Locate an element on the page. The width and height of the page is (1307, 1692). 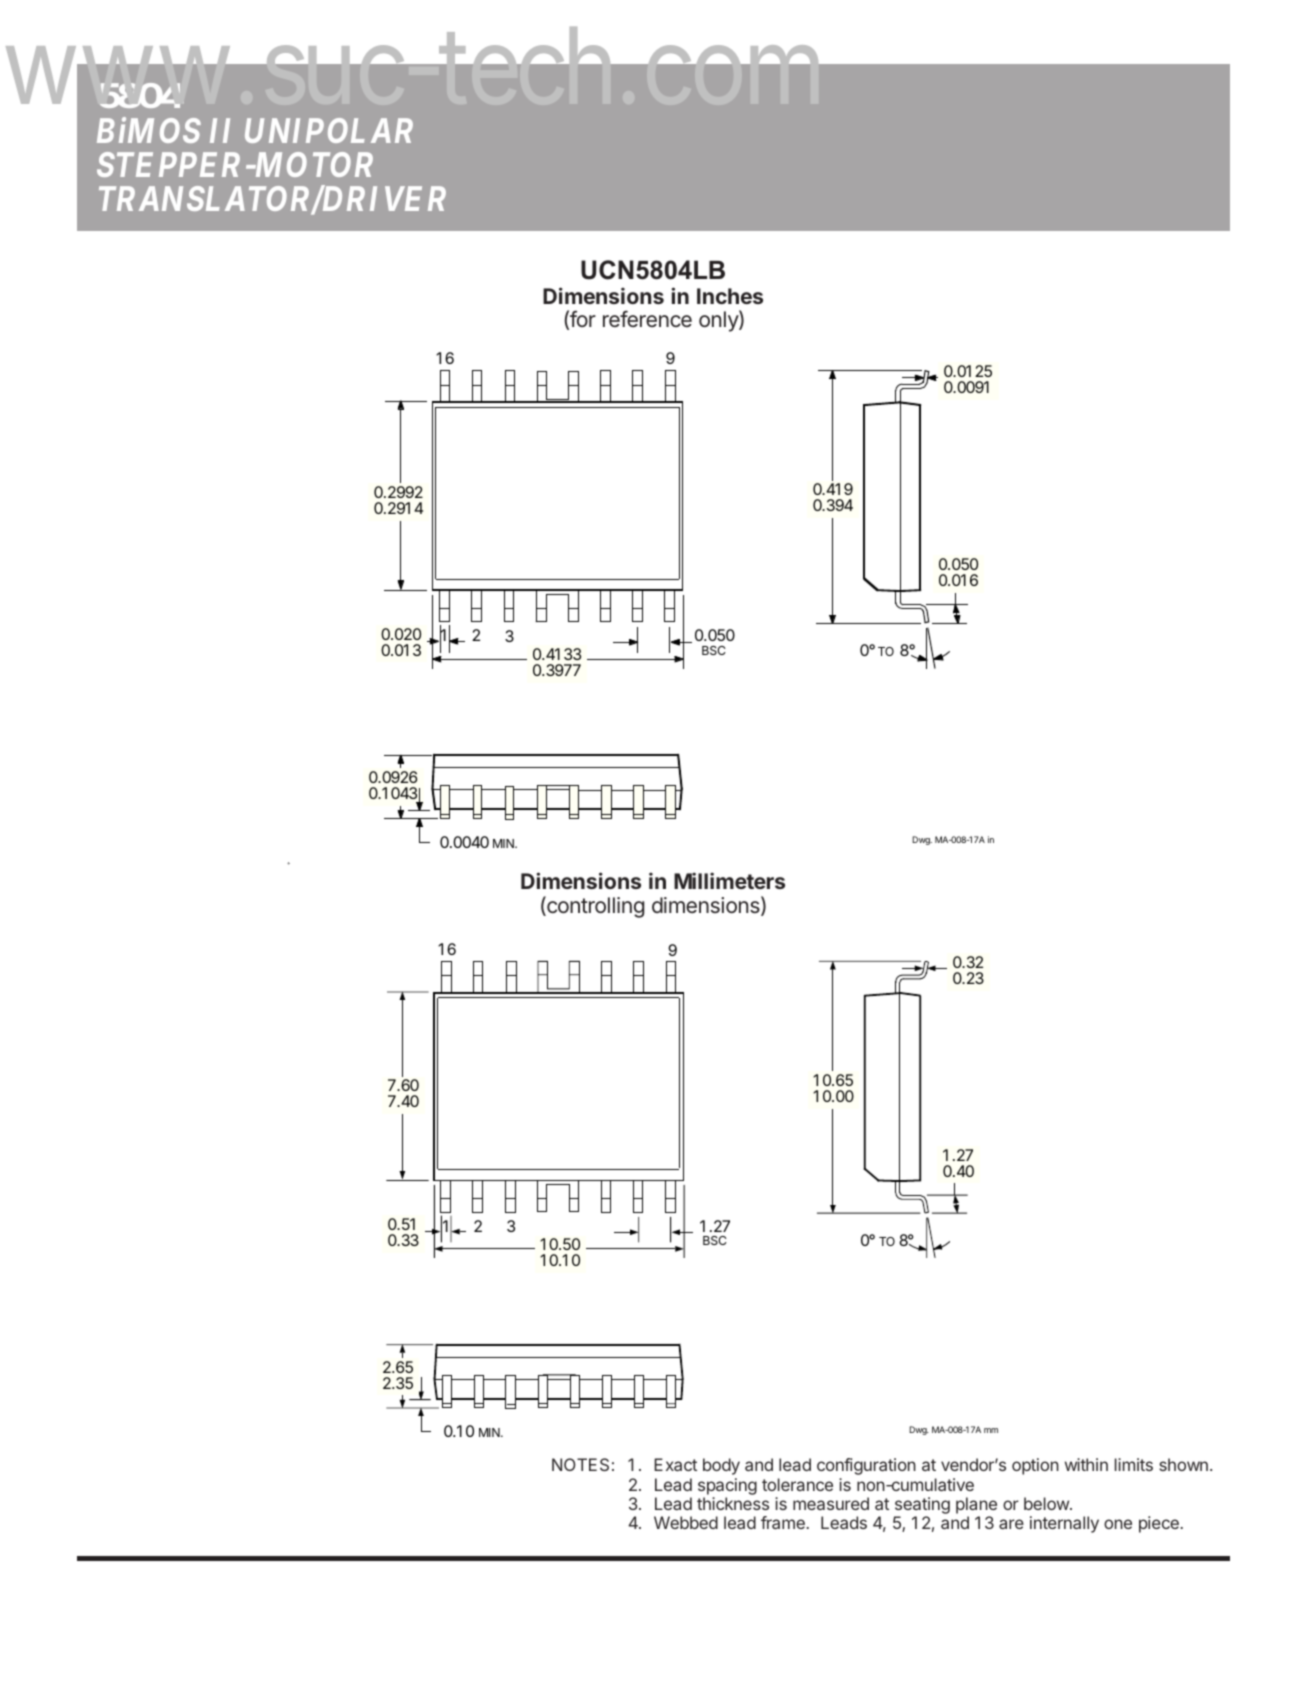
configuration is located at coordinates (866, 1466).
